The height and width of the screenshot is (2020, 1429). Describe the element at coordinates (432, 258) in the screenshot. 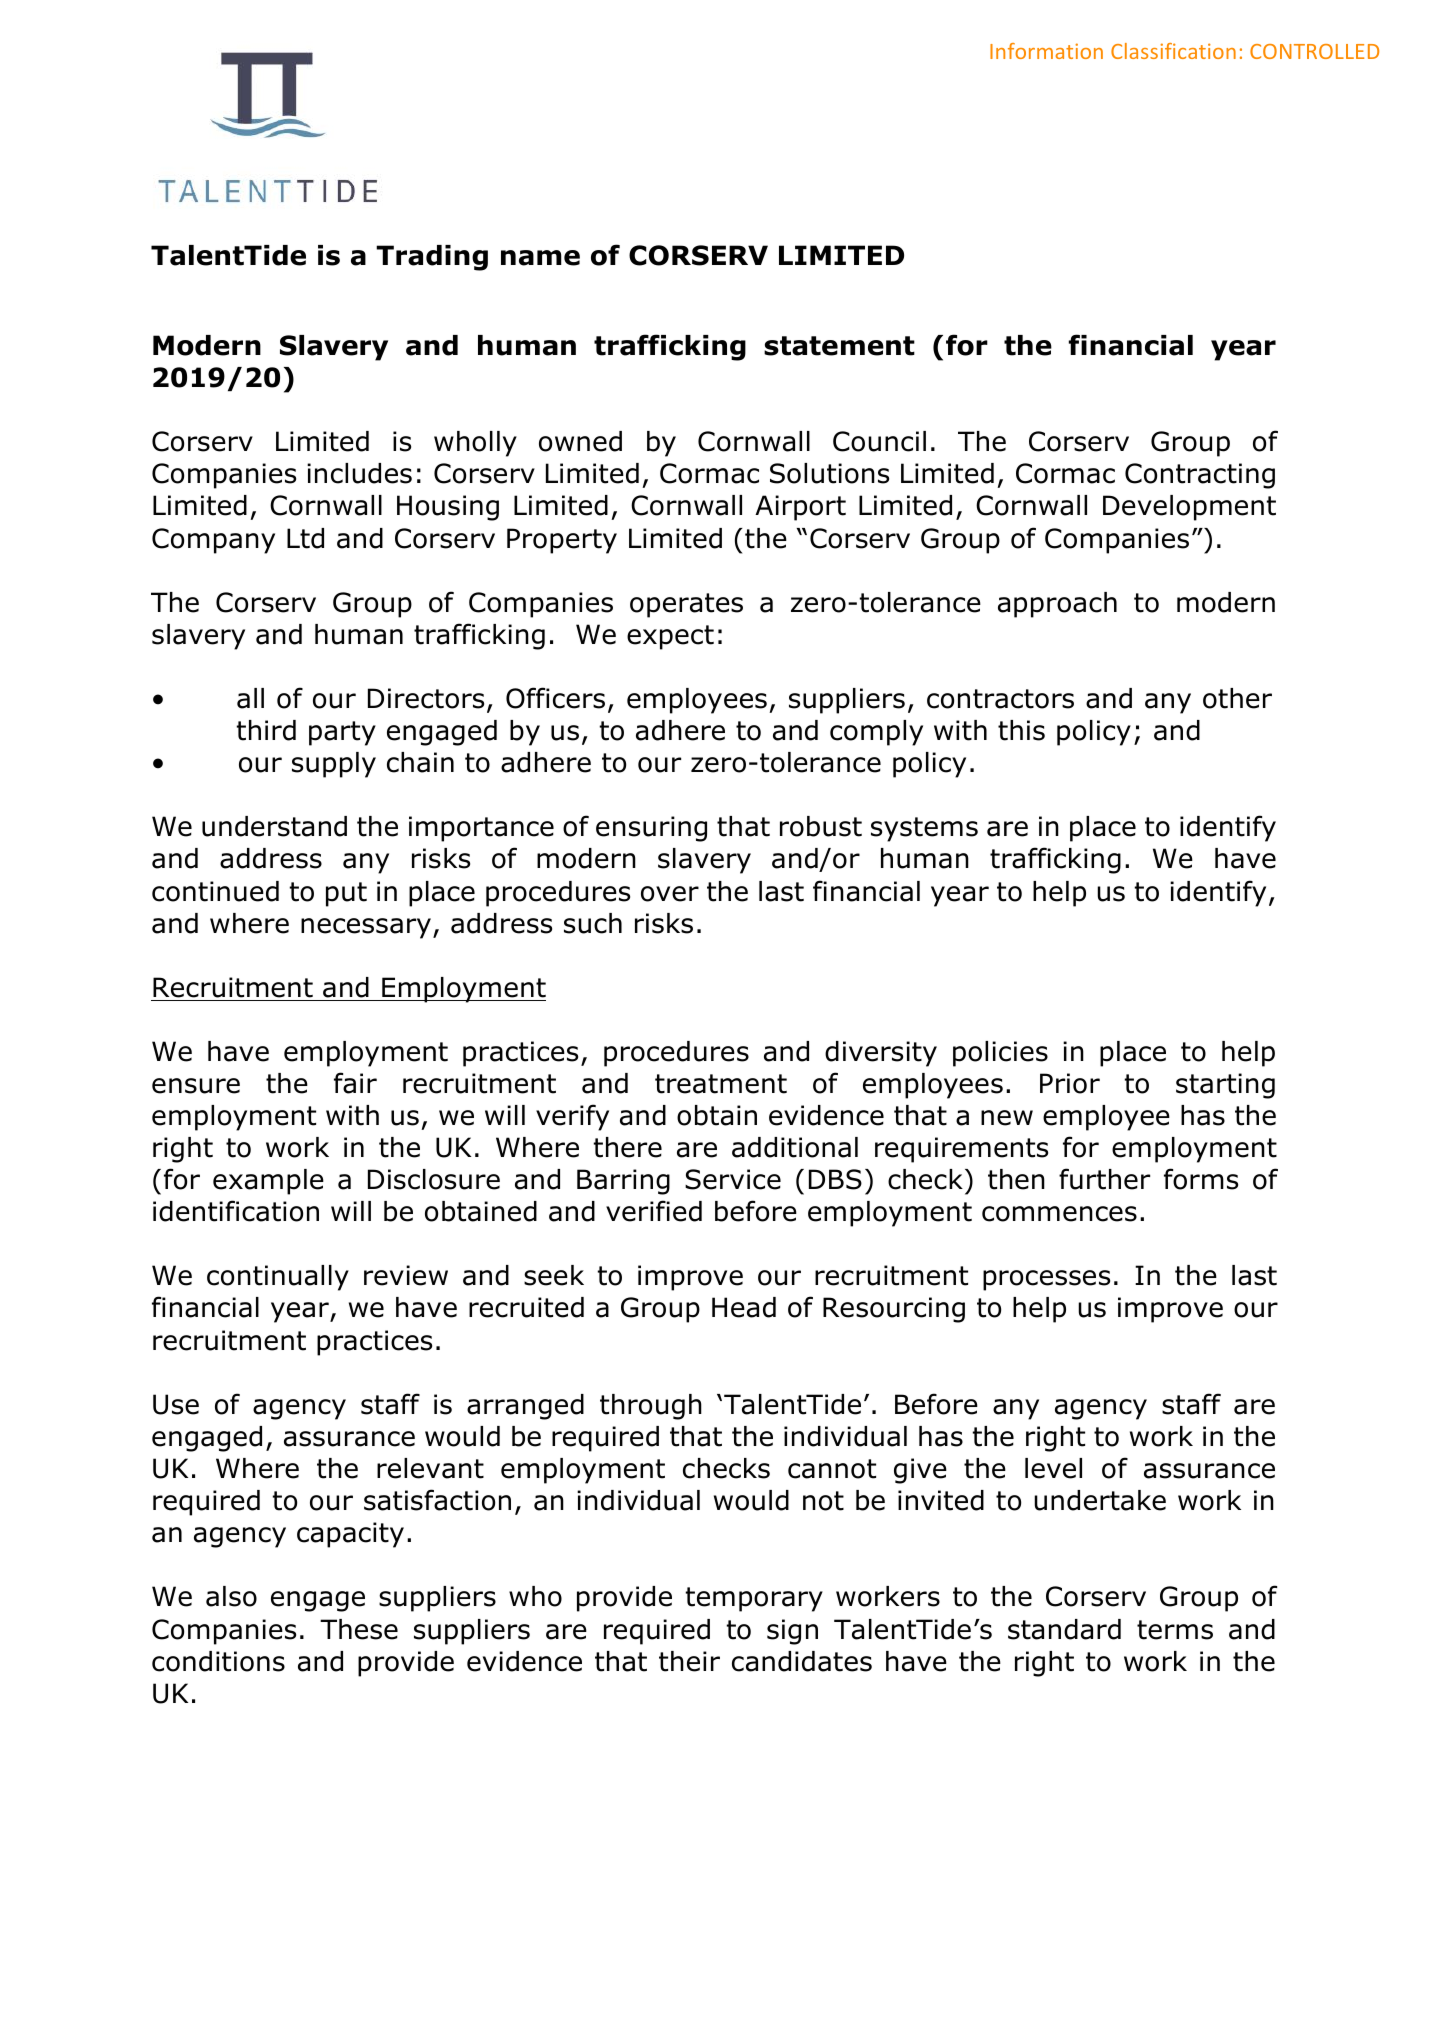

I see `Trading` at that location.
